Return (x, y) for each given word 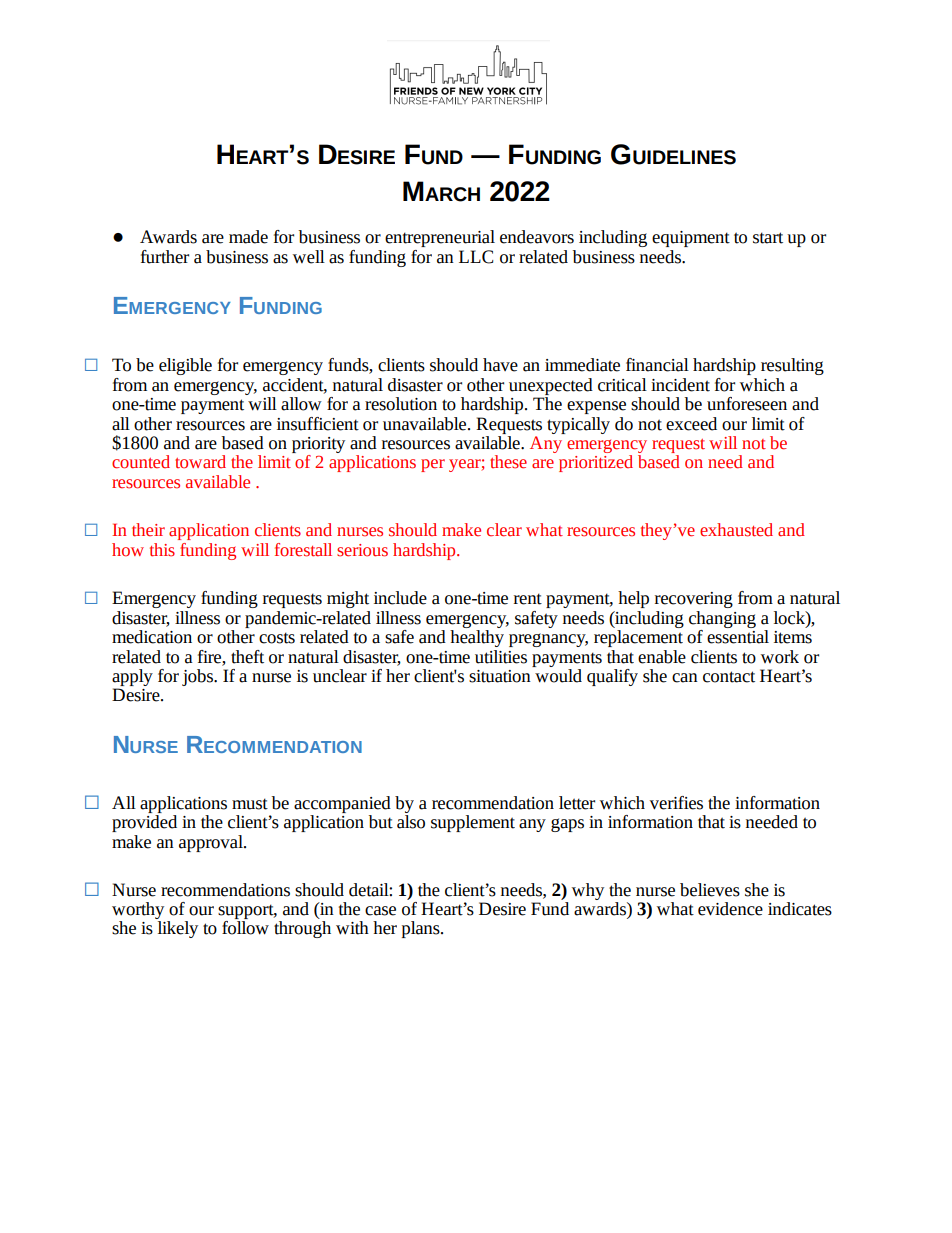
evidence (730, 909)
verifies (676, 803)
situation (500, 676)
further (165, 257)
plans (422, 929)
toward (200, 462)
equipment (691, 239)
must (250, 804)
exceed (691, 424)
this (162, 550)
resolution (401, 404)
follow (245, 926)
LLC (476, 257)
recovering (694, 600)
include (400, 598)
